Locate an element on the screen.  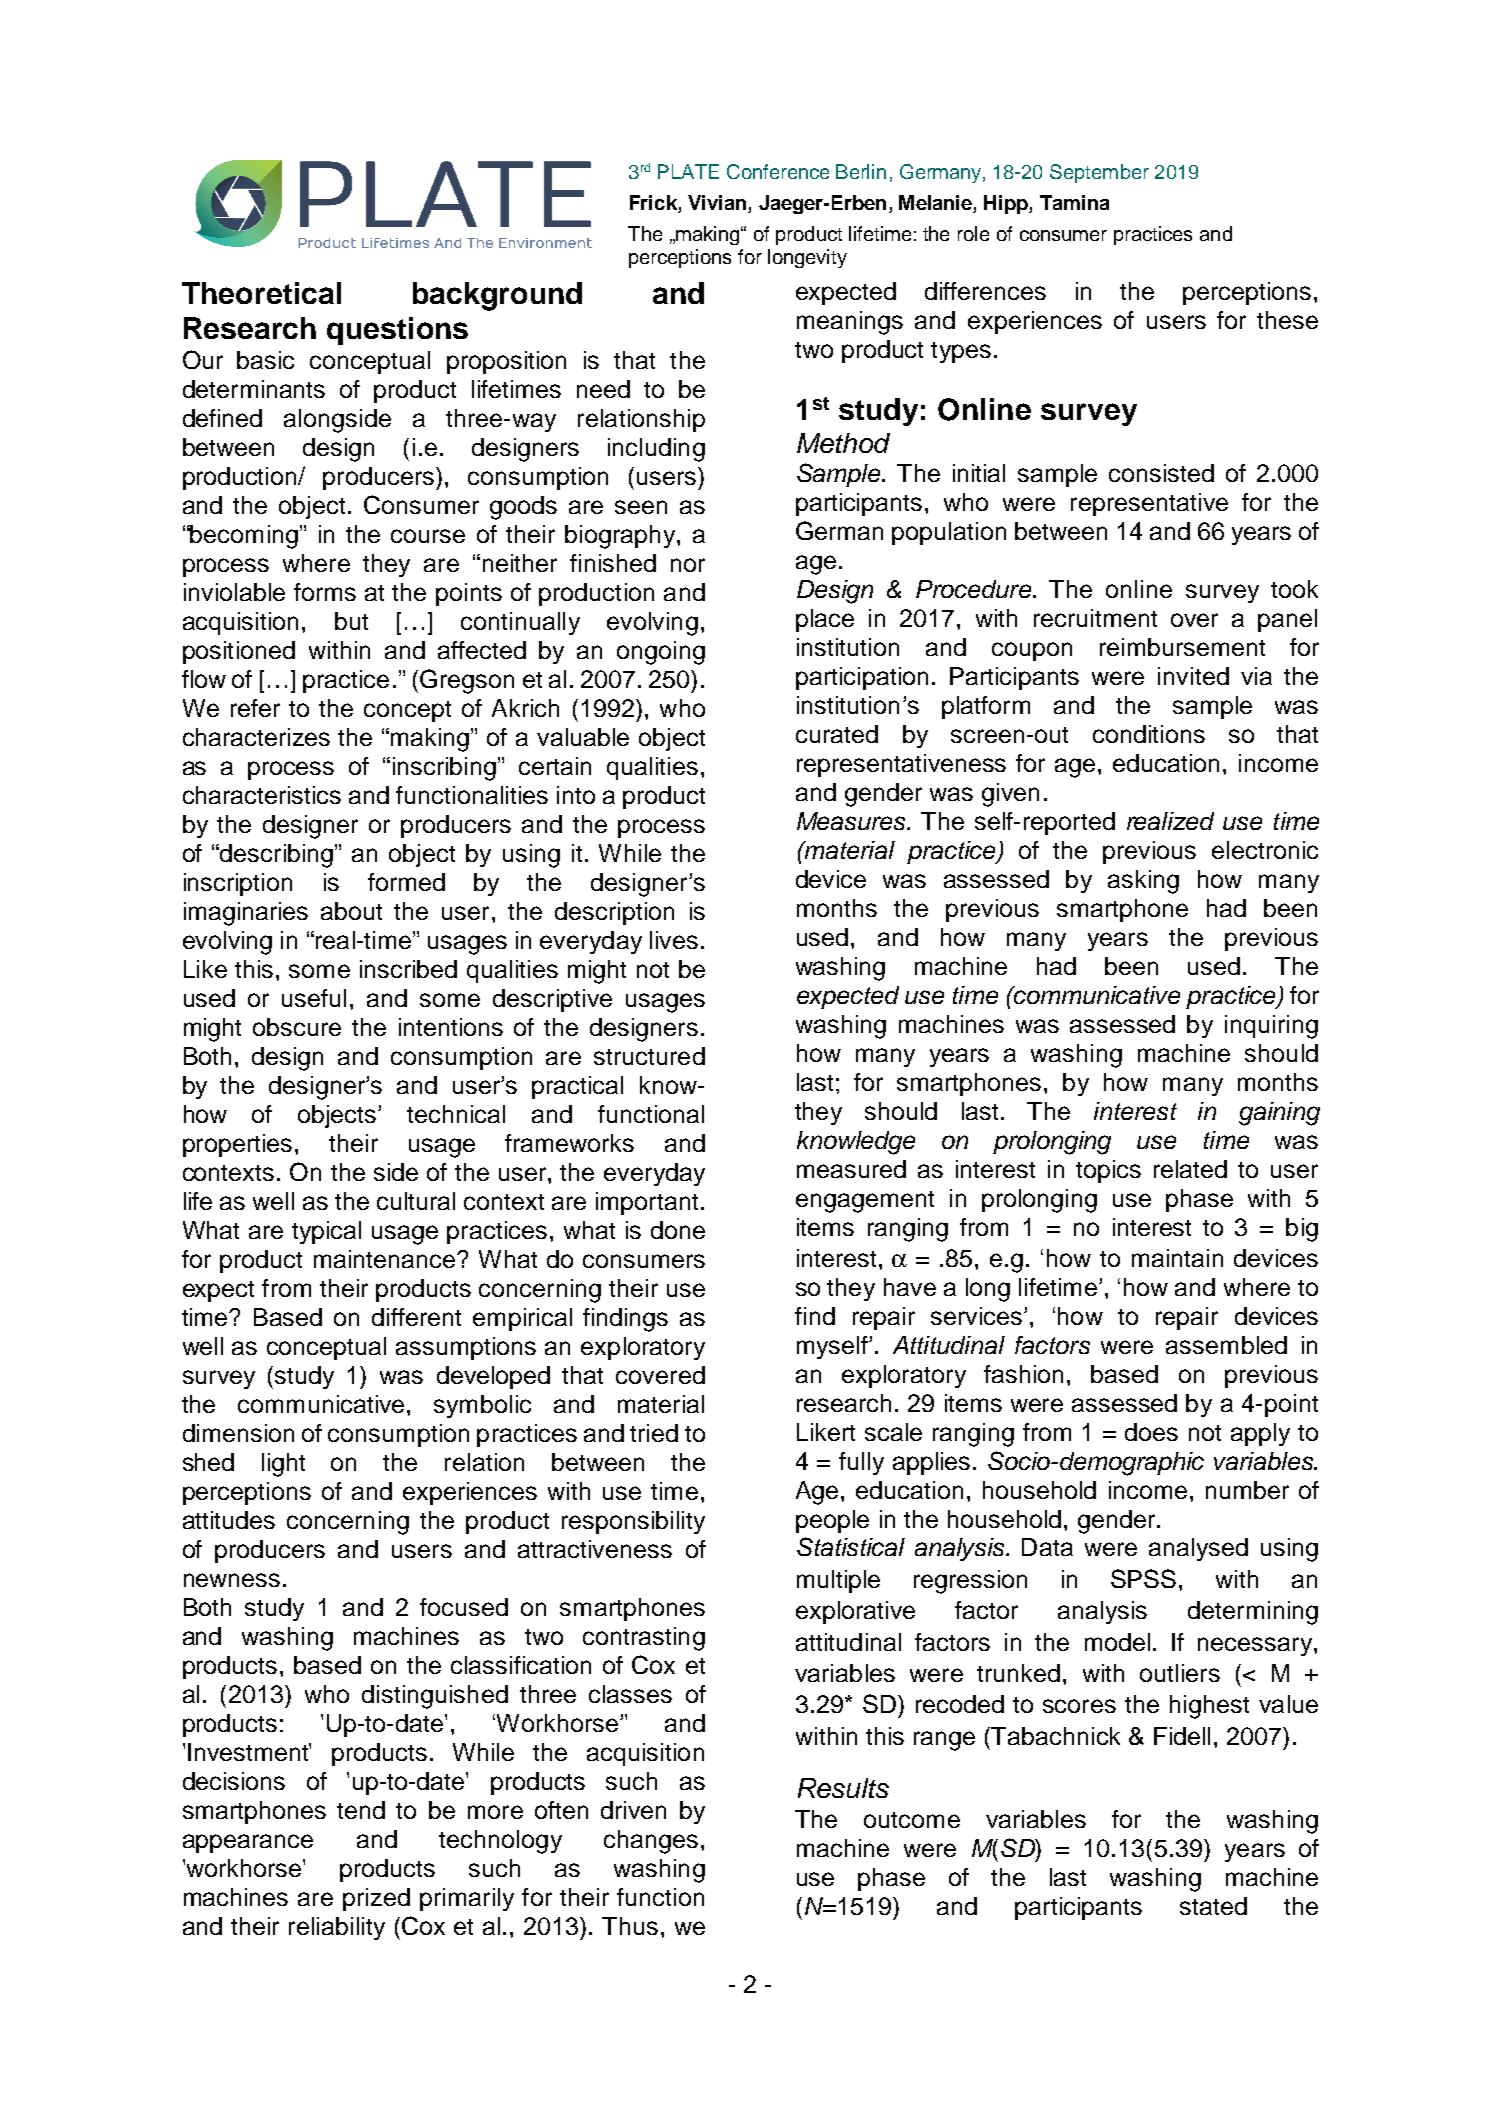
structured is located at coordinates (649, 1056).
